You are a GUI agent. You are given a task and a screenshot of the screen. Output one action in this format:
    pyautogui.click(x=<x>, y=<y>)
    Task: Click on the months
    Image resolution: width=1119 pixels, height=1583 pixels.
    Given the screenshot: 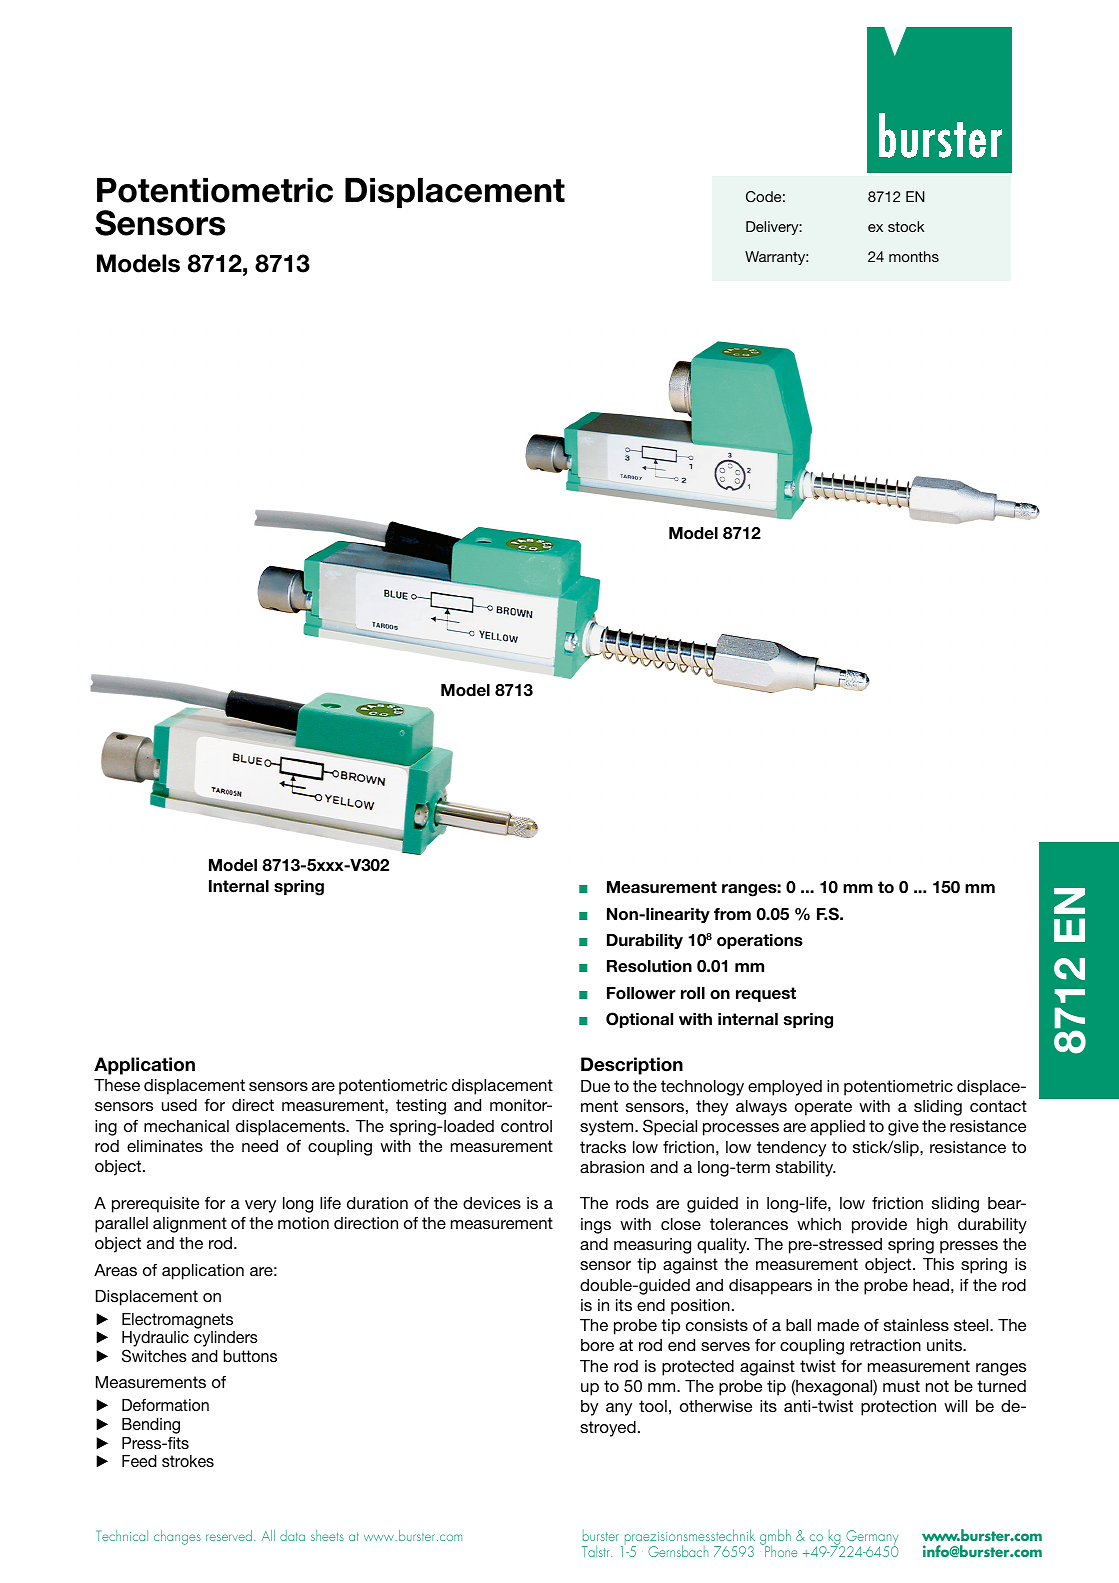 What is the action you would take?
    pyautogui.click(x=914, y=256)
